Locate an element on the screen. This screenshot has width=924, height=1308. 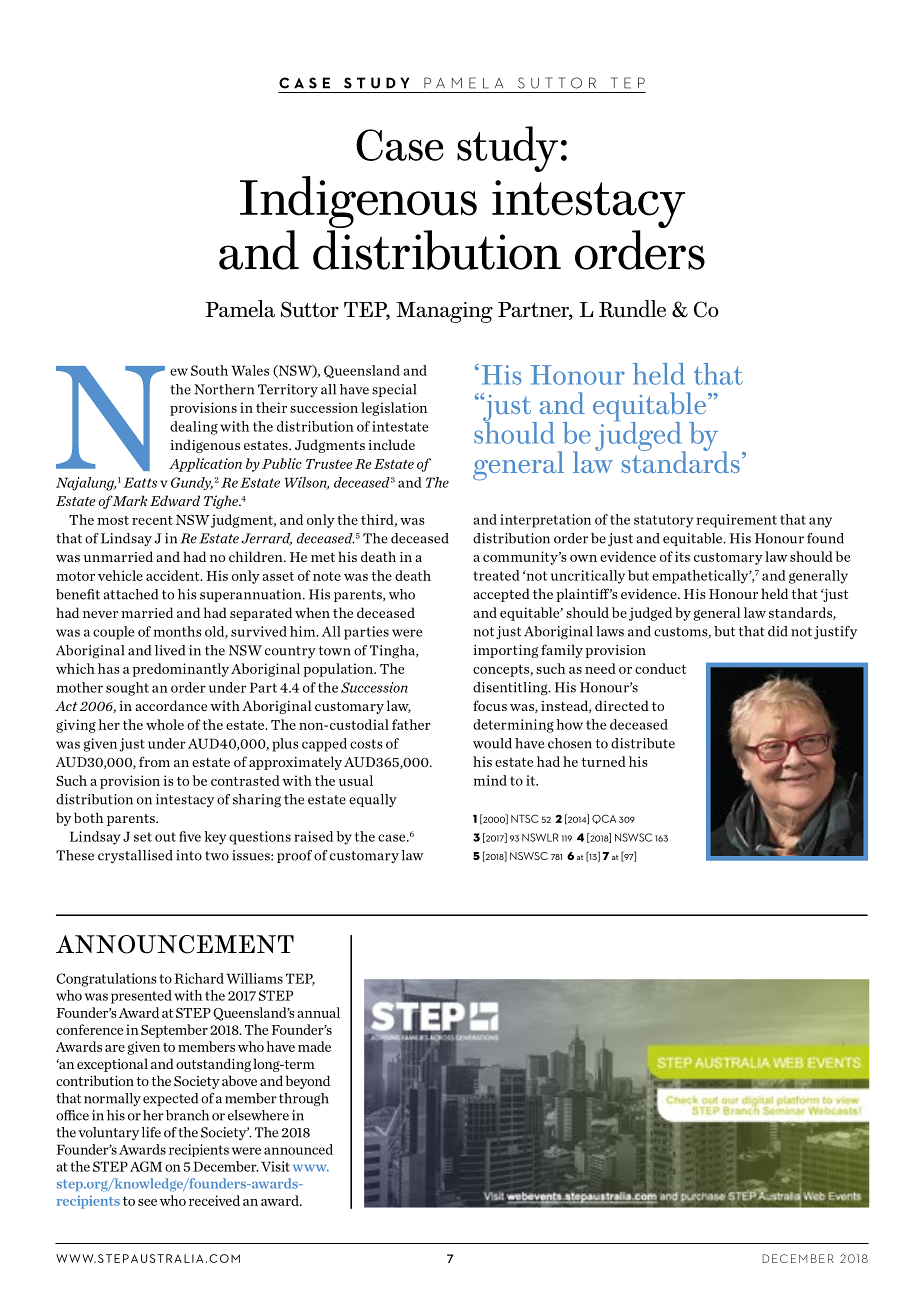
NTSC is located at coordinates (525, 818).
